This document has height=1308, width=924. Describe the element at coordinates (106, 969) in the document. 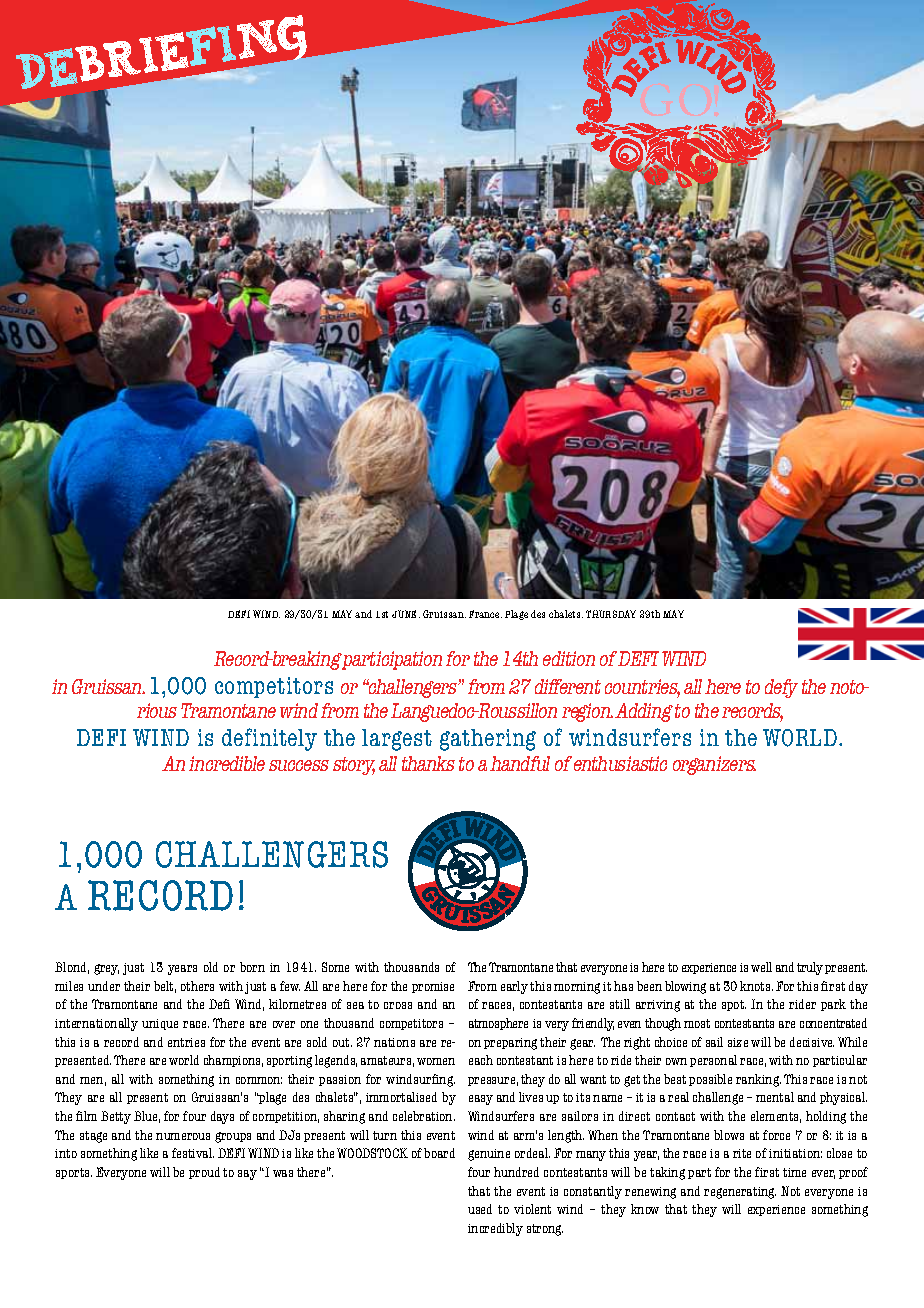

I see `grey` at that location.
